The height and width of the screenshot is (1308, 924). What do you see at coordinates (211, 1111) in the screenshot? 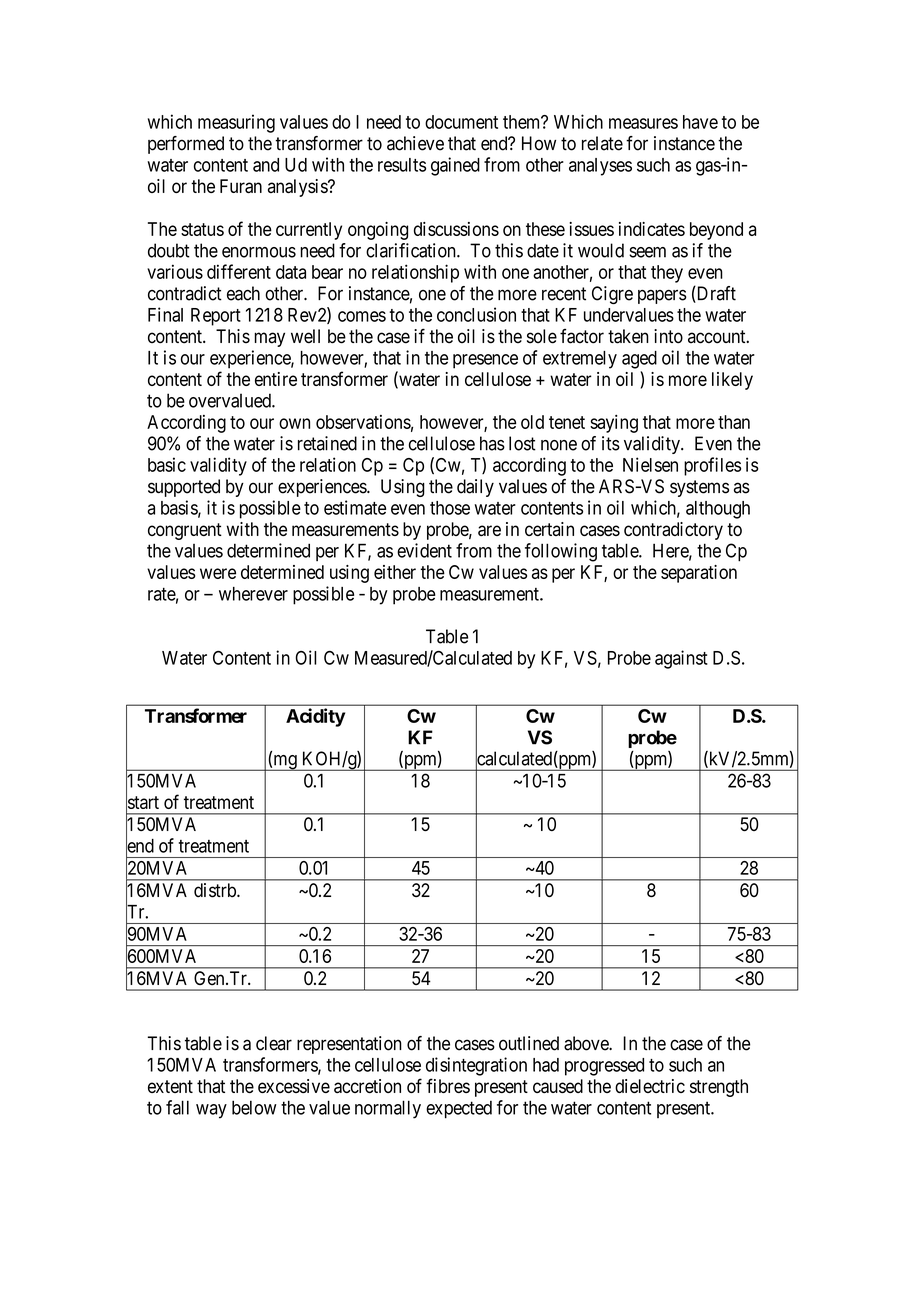
I see `way` at bounding box center [211, 1111].
